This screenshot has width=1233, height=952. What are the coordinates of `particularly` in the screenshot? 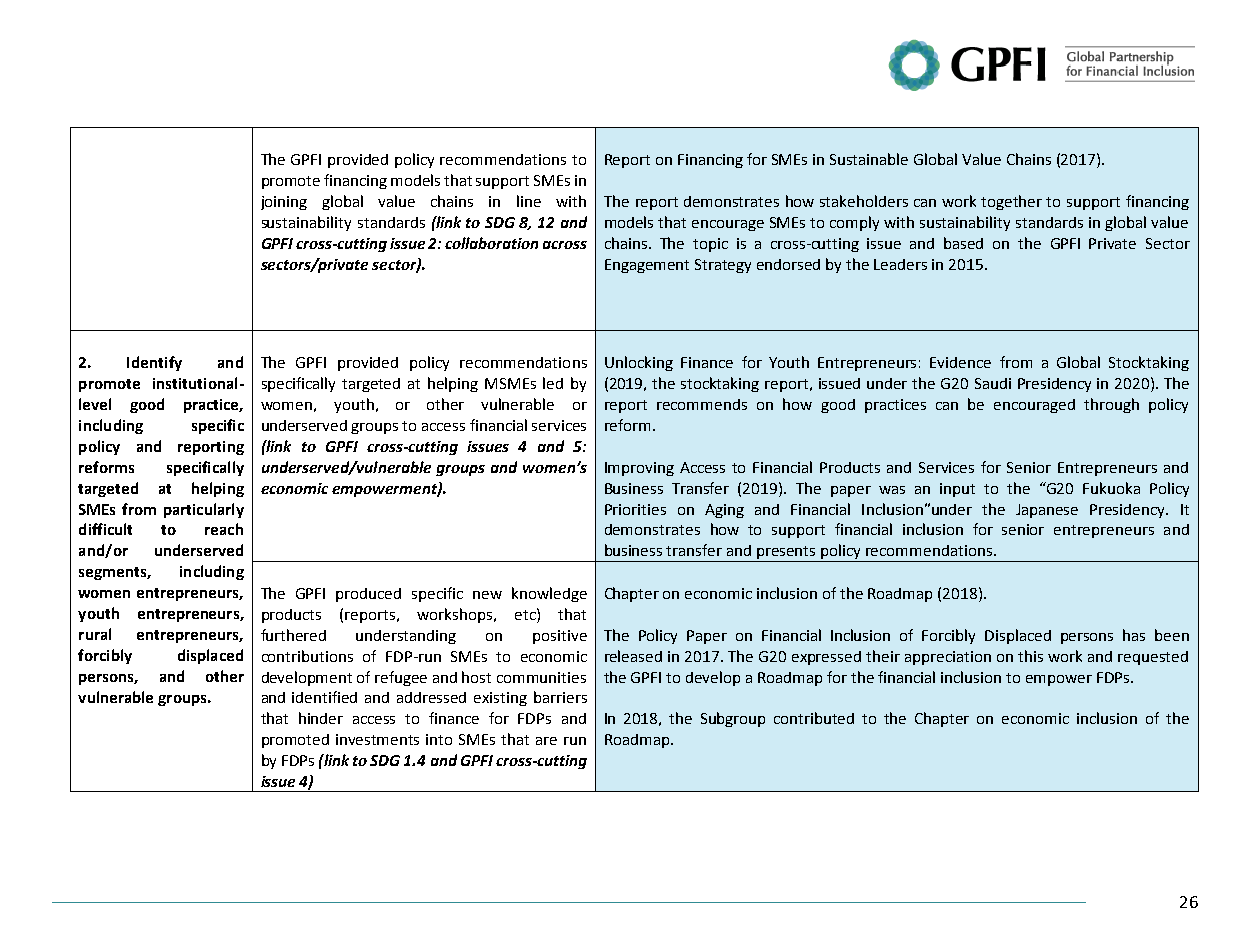 It's located at (204, 510).
